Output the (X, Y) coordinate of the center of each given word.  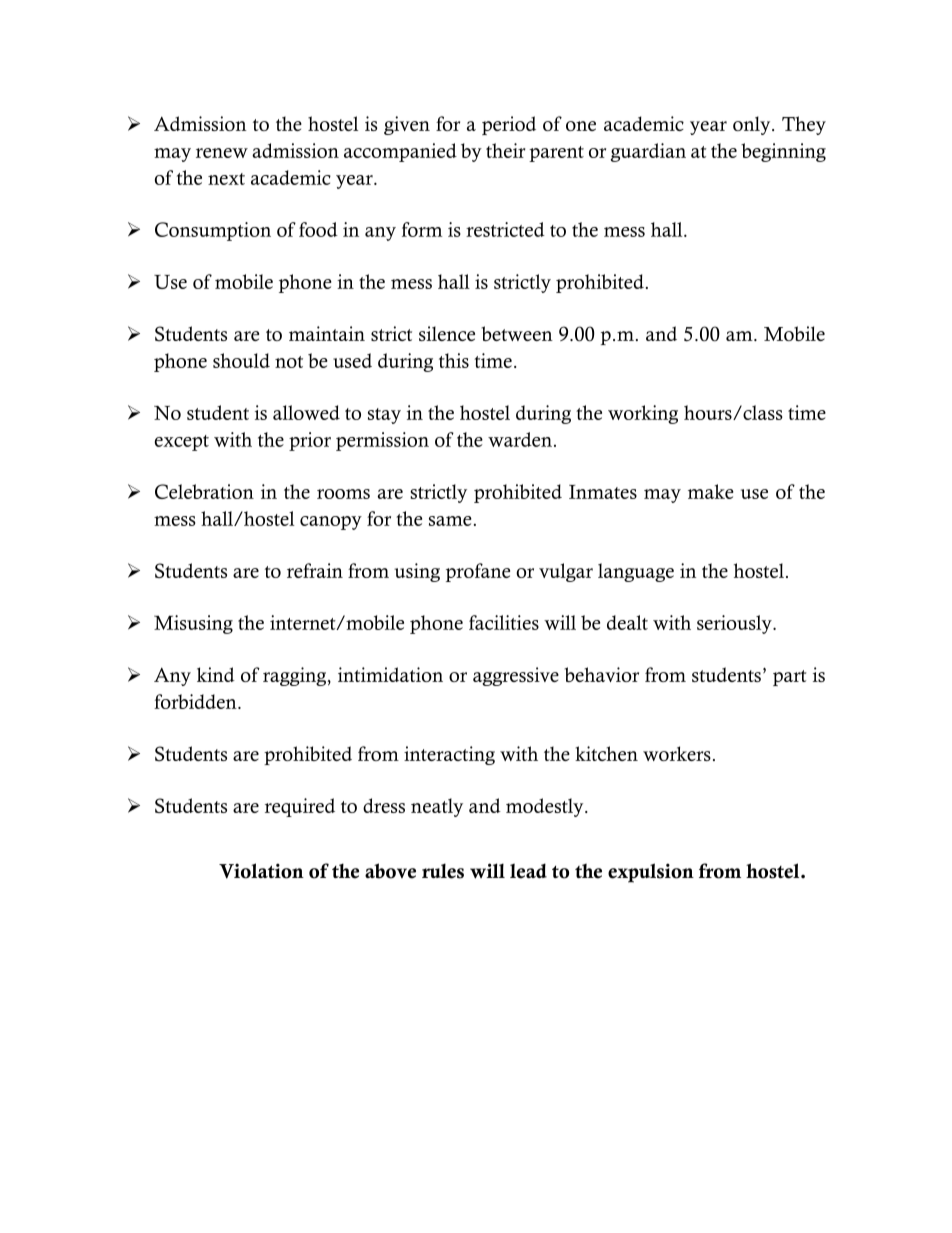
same (450, 521)
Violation (261, 871)
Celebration (204, 491)
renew (222, 153)
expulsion (651, 873)
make (711, 491)
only (753, 125)
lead (528, 871)
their (505, 150)
